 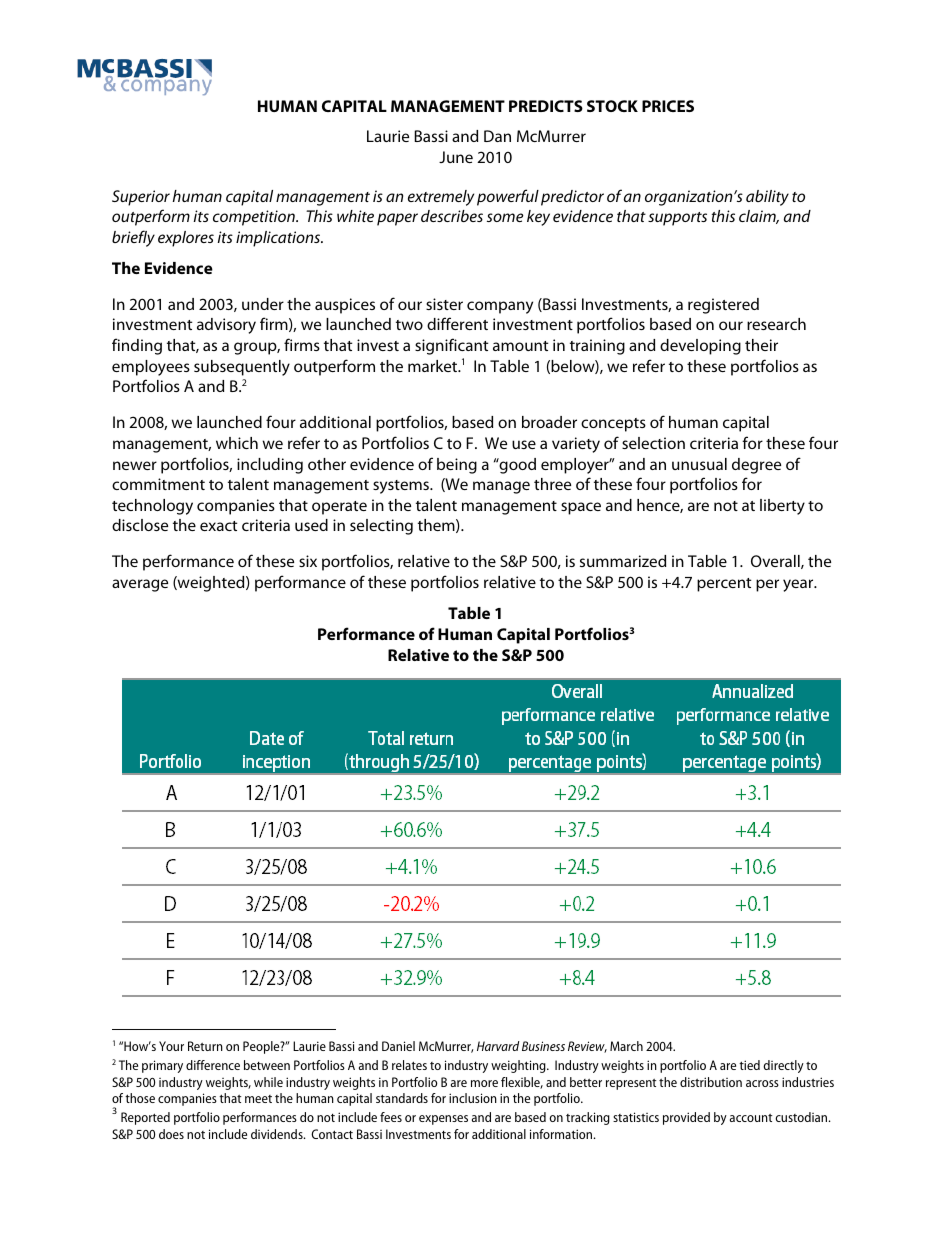 What do you see at coordinates (140, 585) in the screenshot?
I see `average` at bounding box center [140, 585].
